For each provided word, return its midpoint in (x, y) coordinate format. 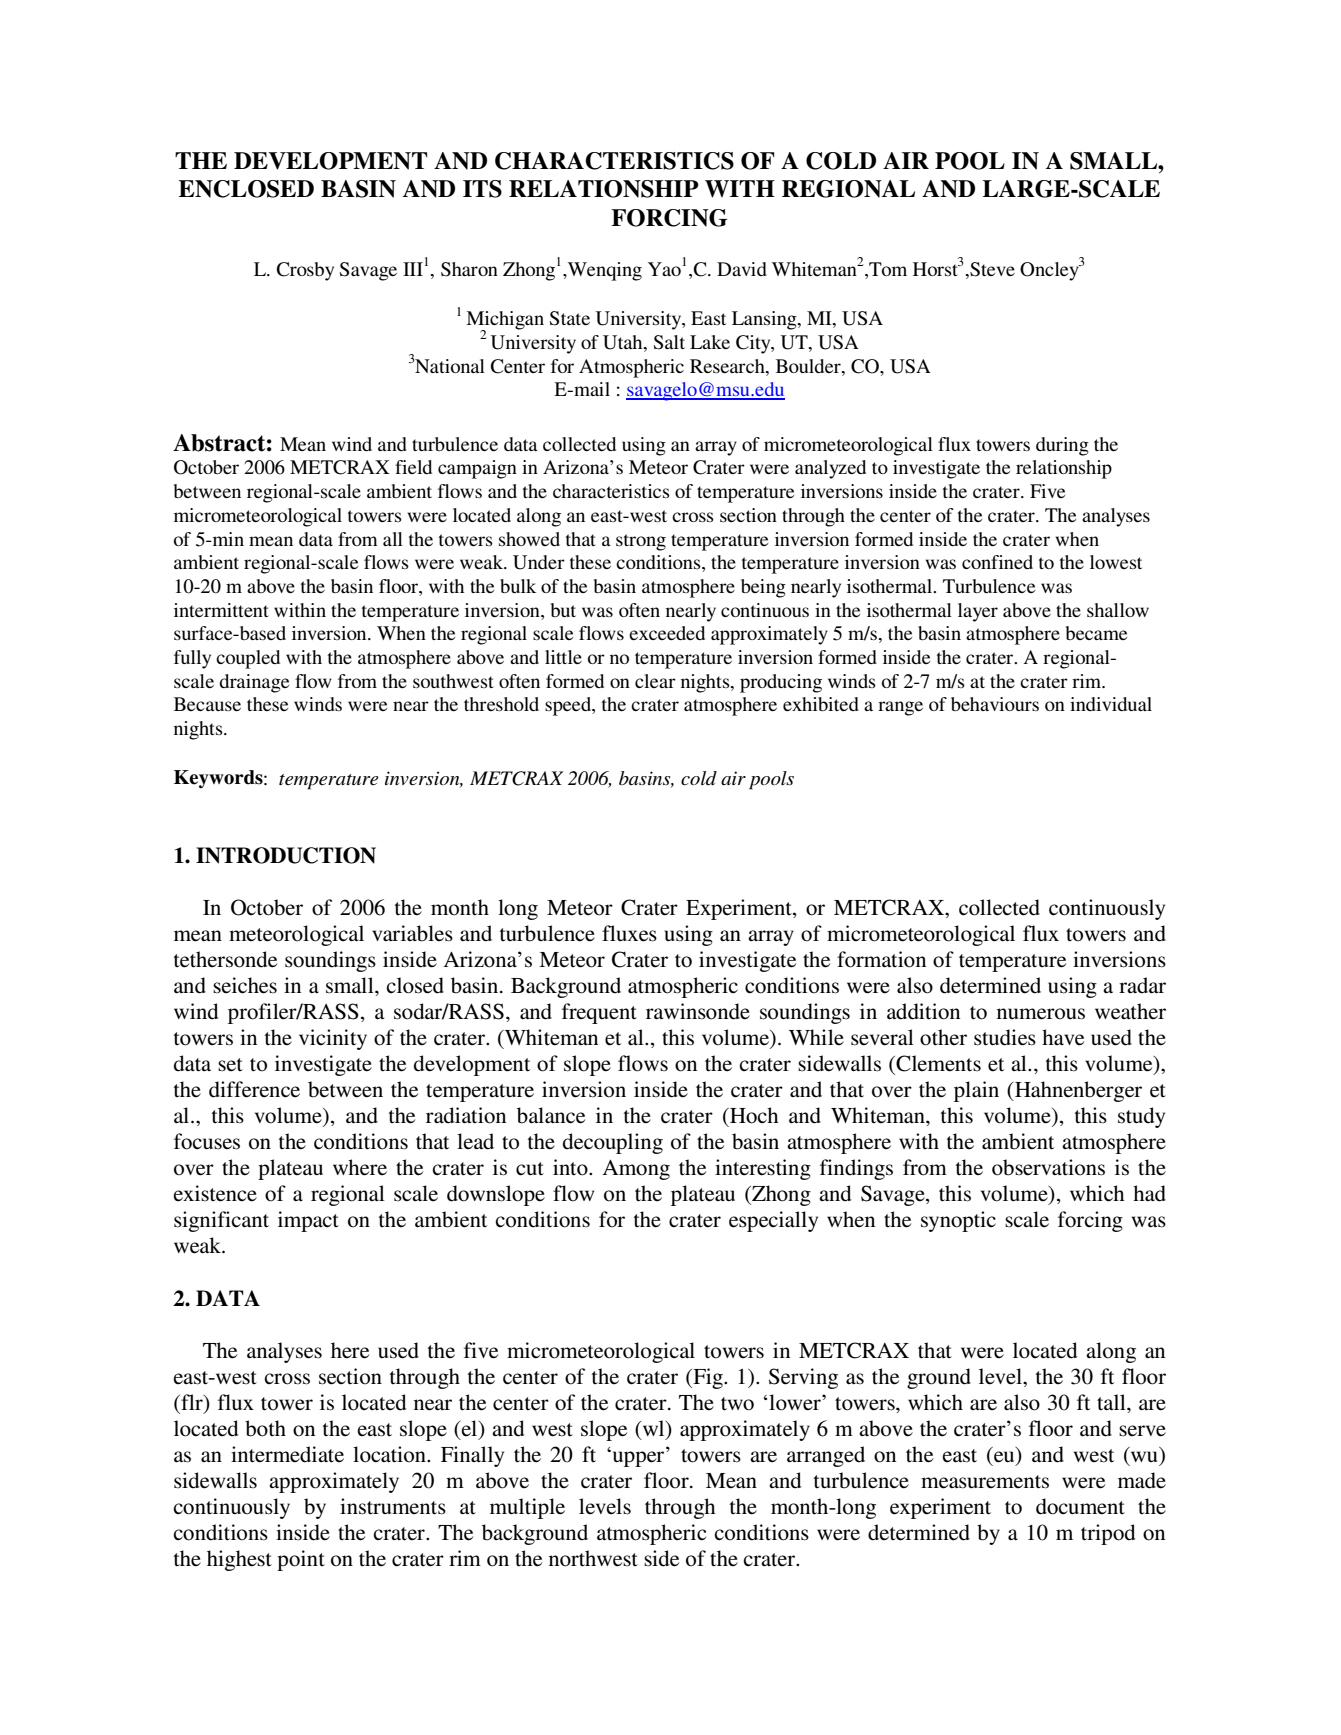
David (742, 269)
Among (636, 1170)
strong (641, 542)
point (301, 1560)
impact (308, 1221)
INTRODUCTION (286, 855)
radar (1142, 985)
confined (997, 562)
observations (1048, 1167)
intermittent (221, 610)
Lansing (765, 320)
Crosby (305, 271)
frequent (599, 1013)
